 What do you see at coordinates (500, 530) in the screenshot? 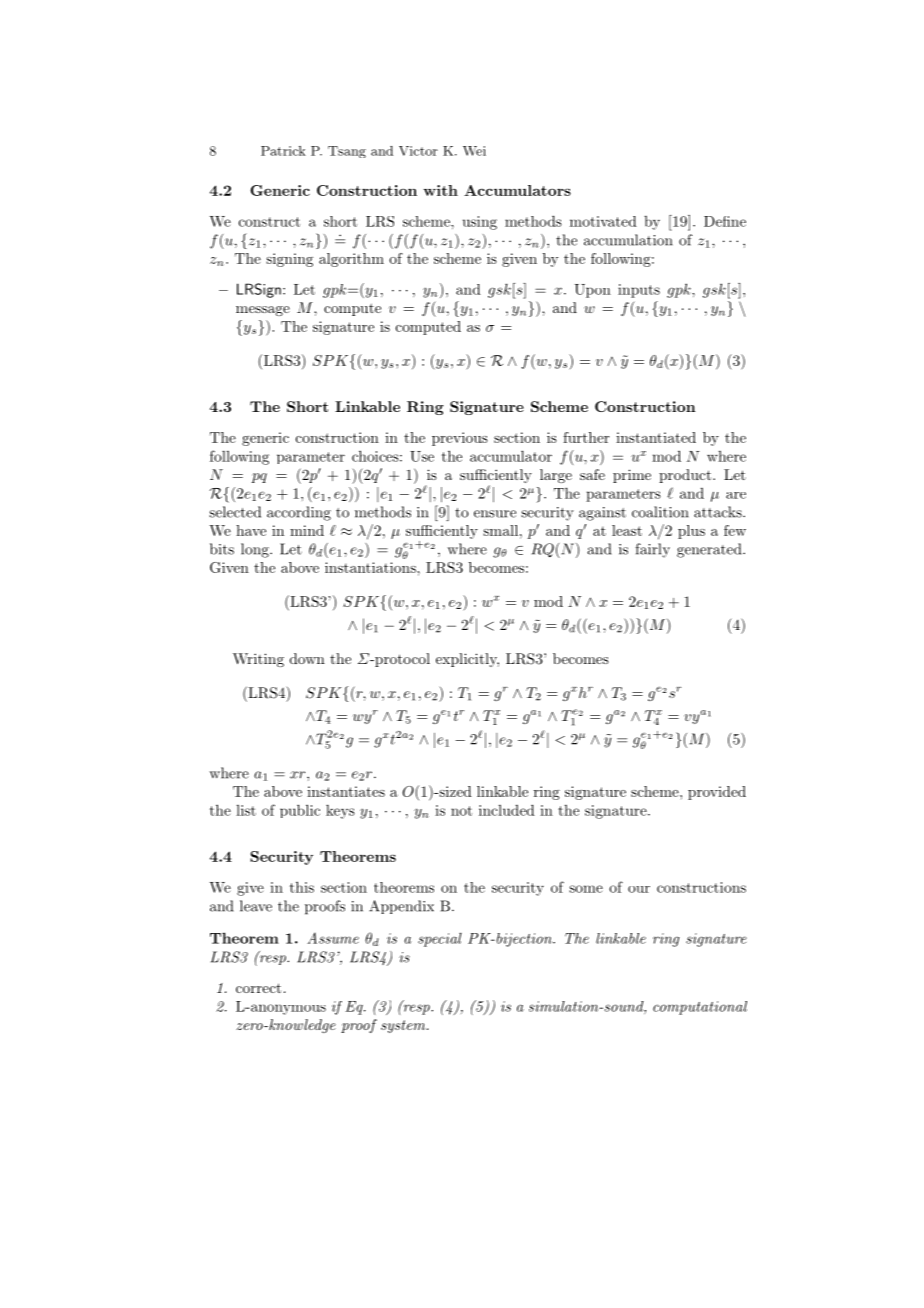
I see `small` at bounding box center [500, 530].
